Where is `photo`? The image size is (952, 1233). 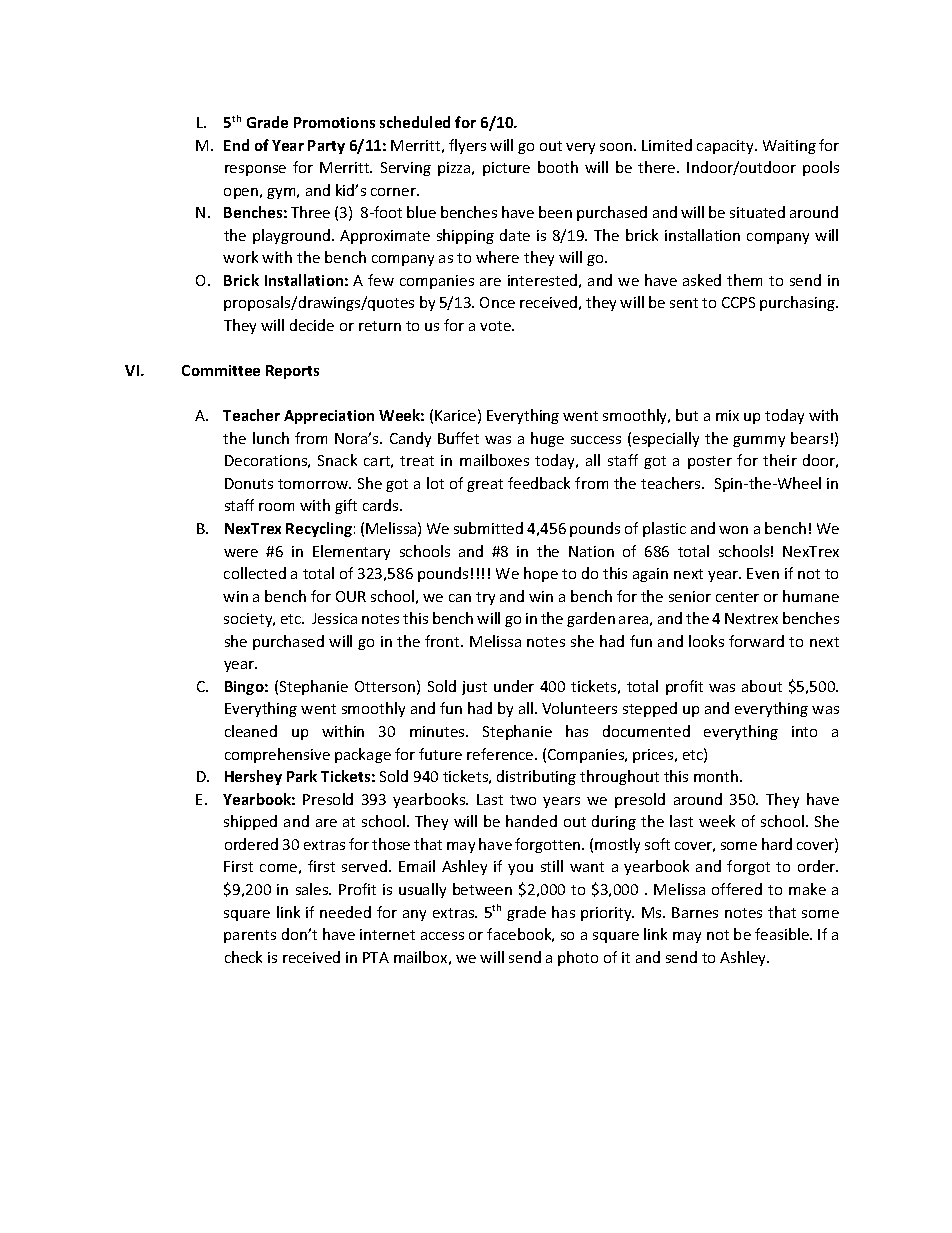
photo is located at coordinates (578, 958).
